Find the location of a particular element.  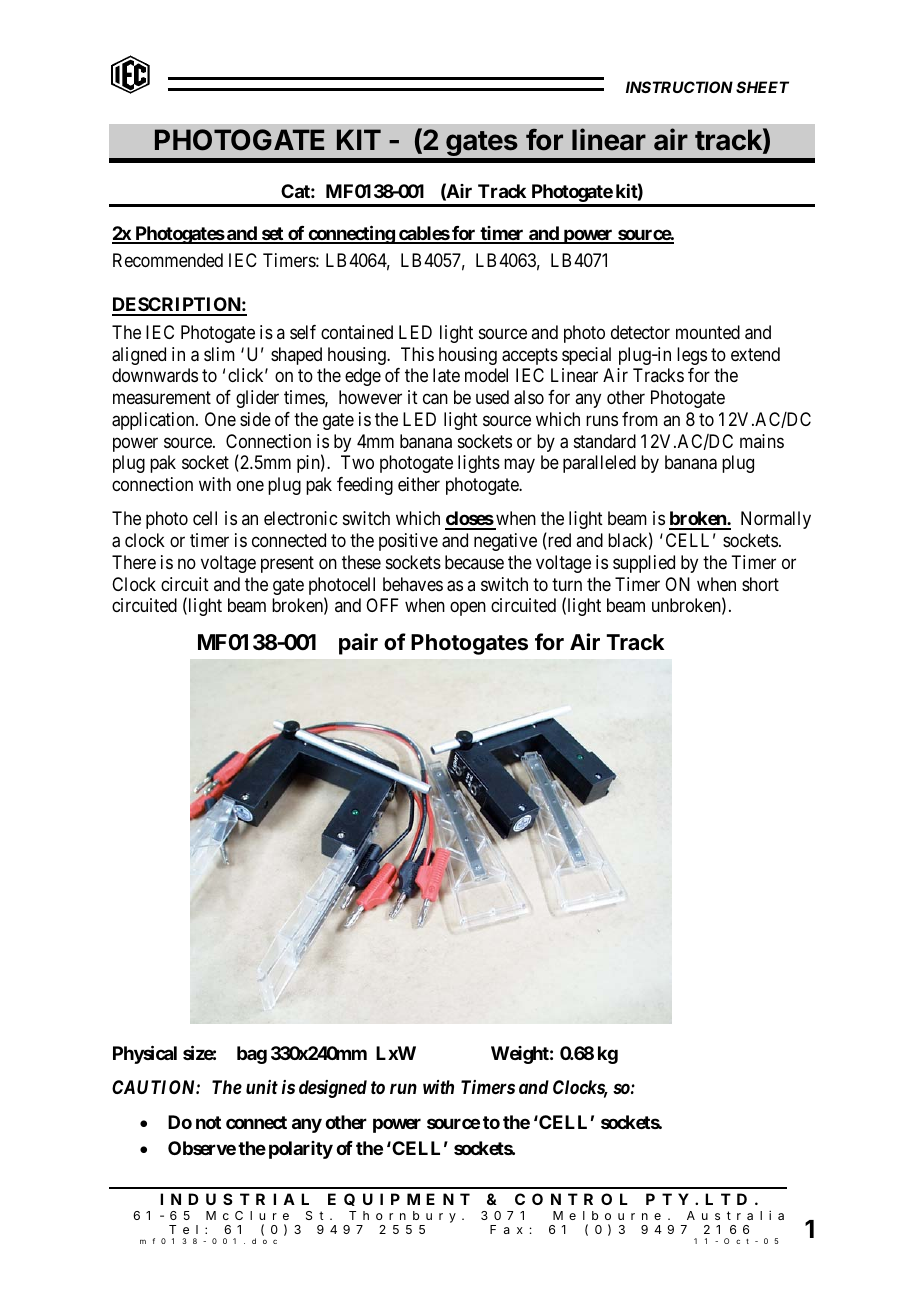

mounted is located at coordinates (708, 332).
